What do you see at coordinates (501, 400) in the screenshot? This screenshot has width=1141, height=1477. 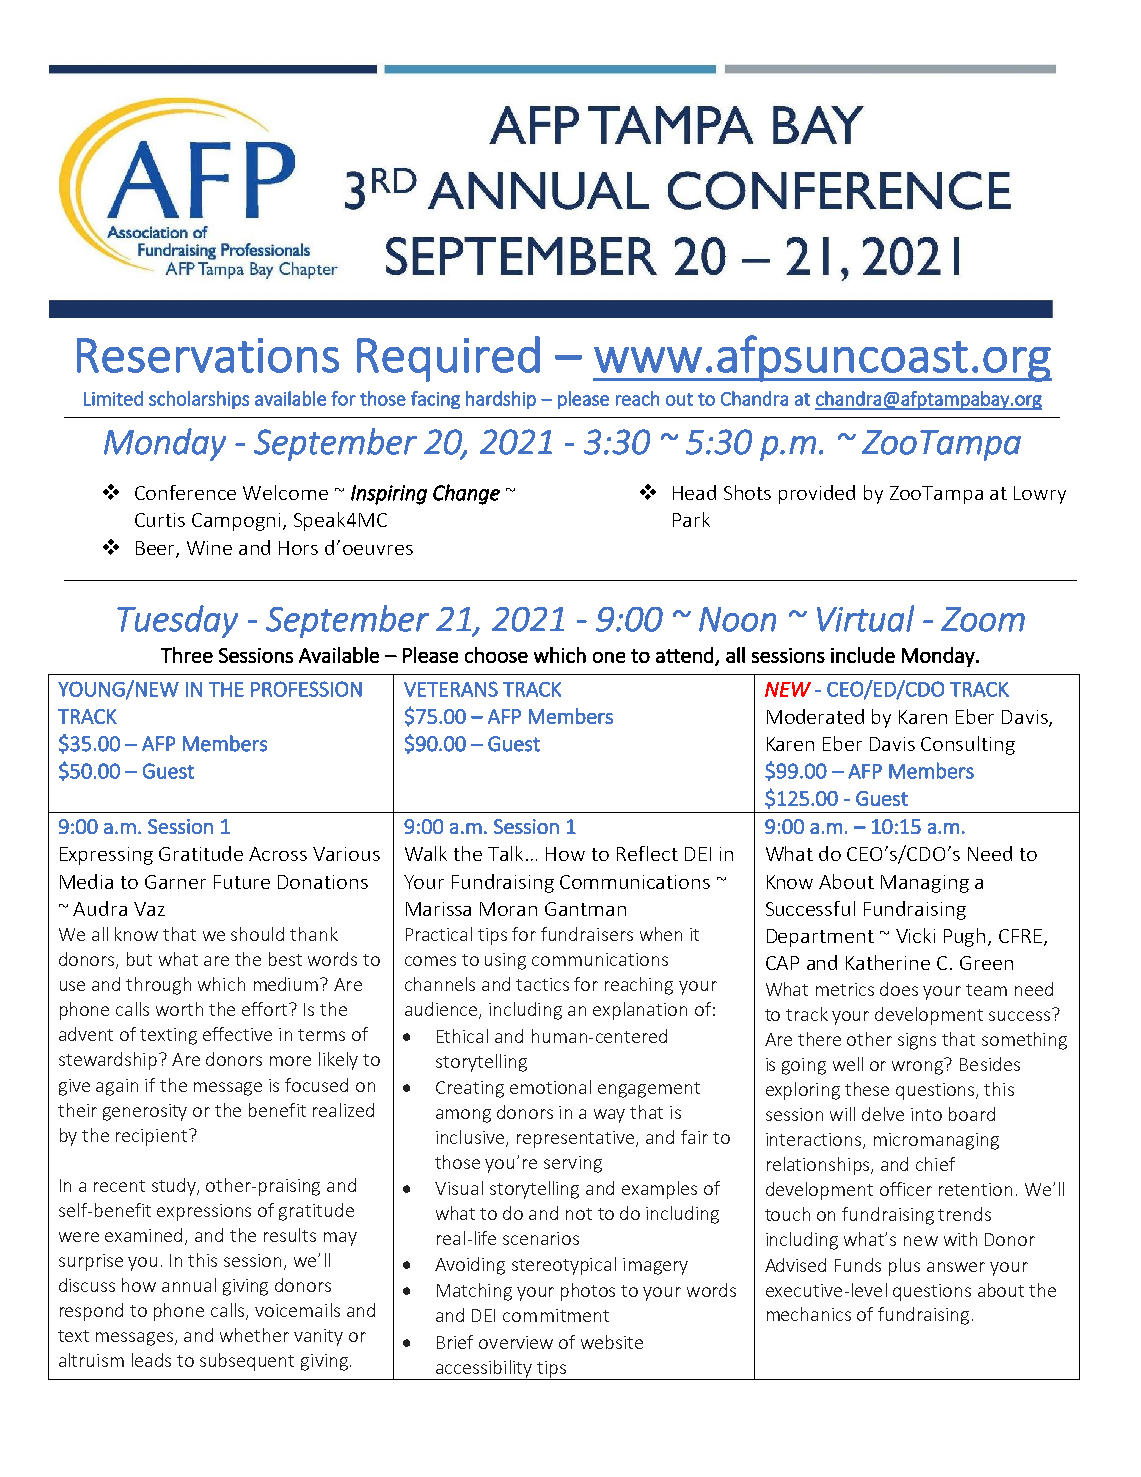 I see `hardship` at bounding box center [501, 400].
